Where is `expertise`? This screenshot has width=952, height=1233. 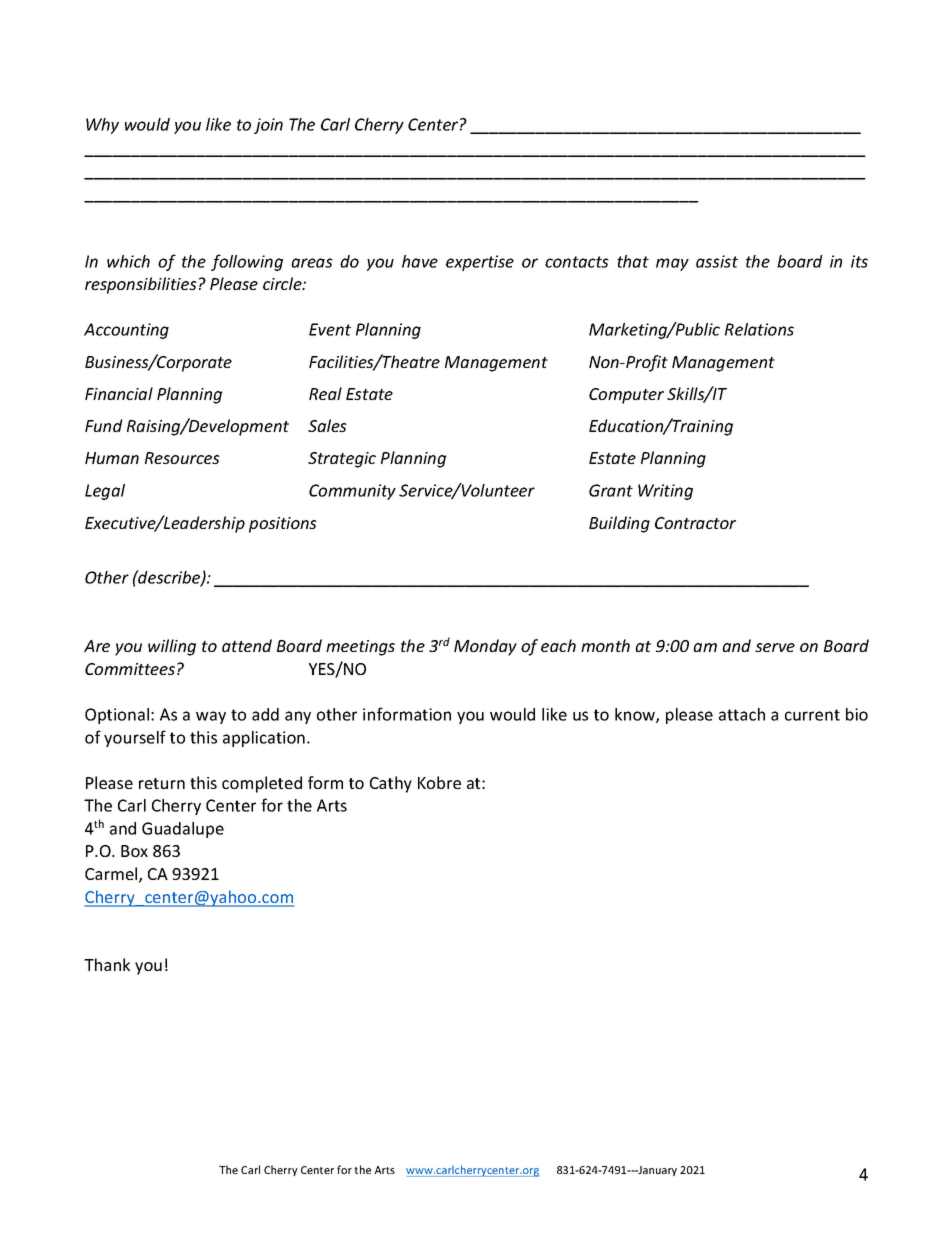
expertise is located at coordinates (480, 263).
